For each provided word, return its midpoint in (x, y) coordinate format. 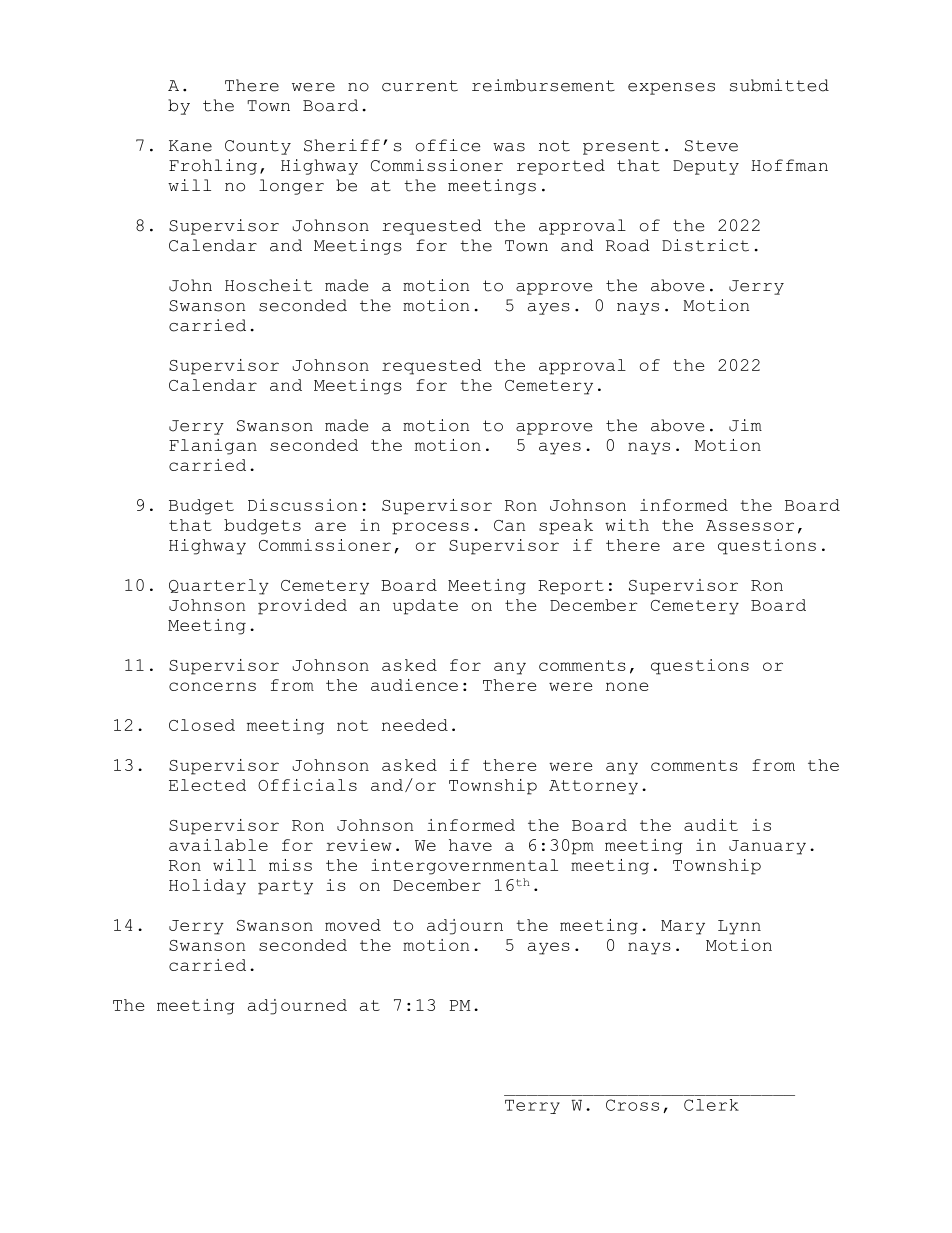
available (218, 845)
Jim (745, 425)
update (425, 607)
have (470, 845)
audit (711, 825)
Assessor (750, 525)
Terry (532, 1107)
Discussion (302, 505)
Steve (711, 146)
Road (628, 245)
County (258, 147)
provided (302, 607)
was (509, 147)
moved (353, 925)
